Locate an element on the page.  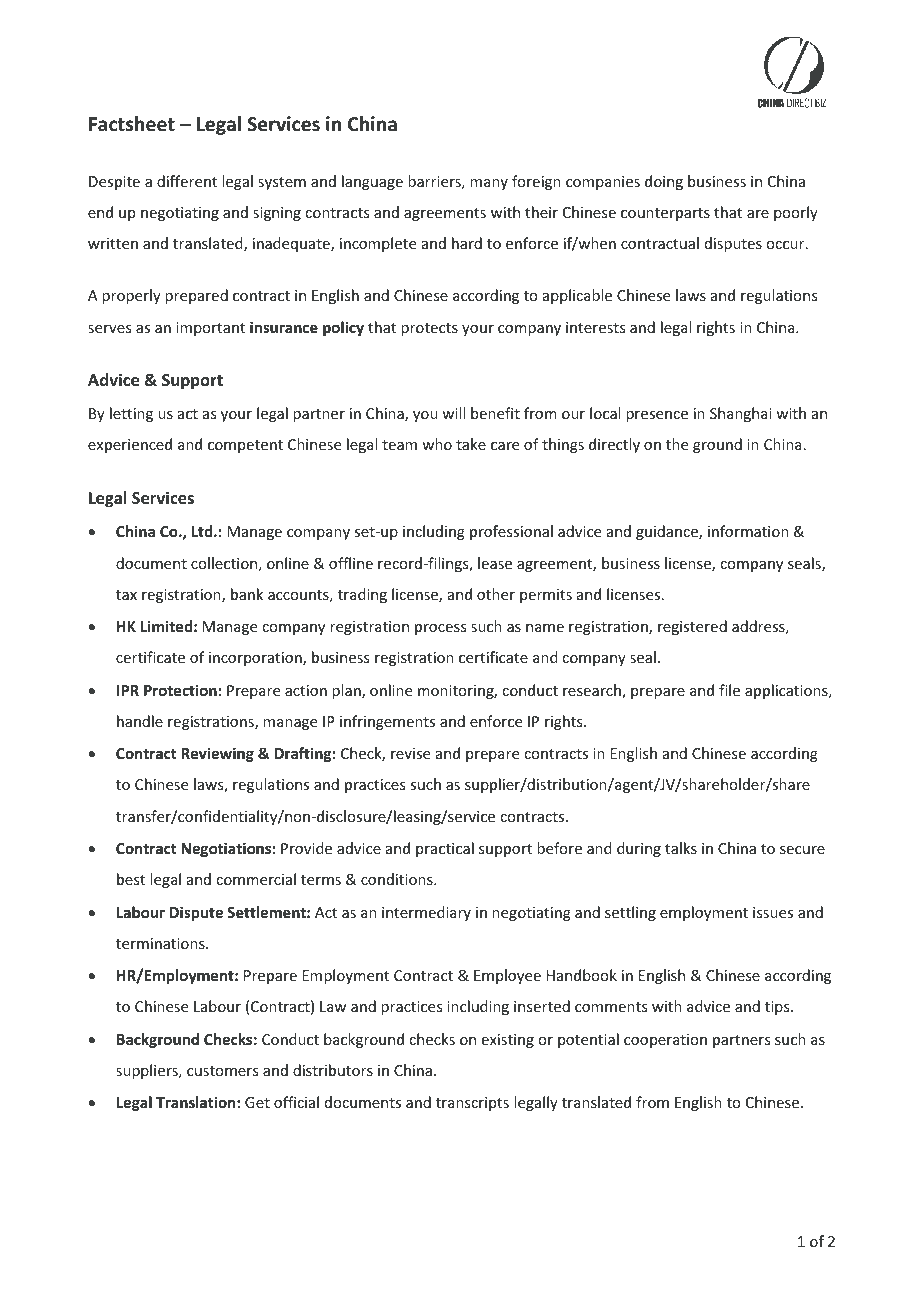
talks is located at coordinates (681, 848).
